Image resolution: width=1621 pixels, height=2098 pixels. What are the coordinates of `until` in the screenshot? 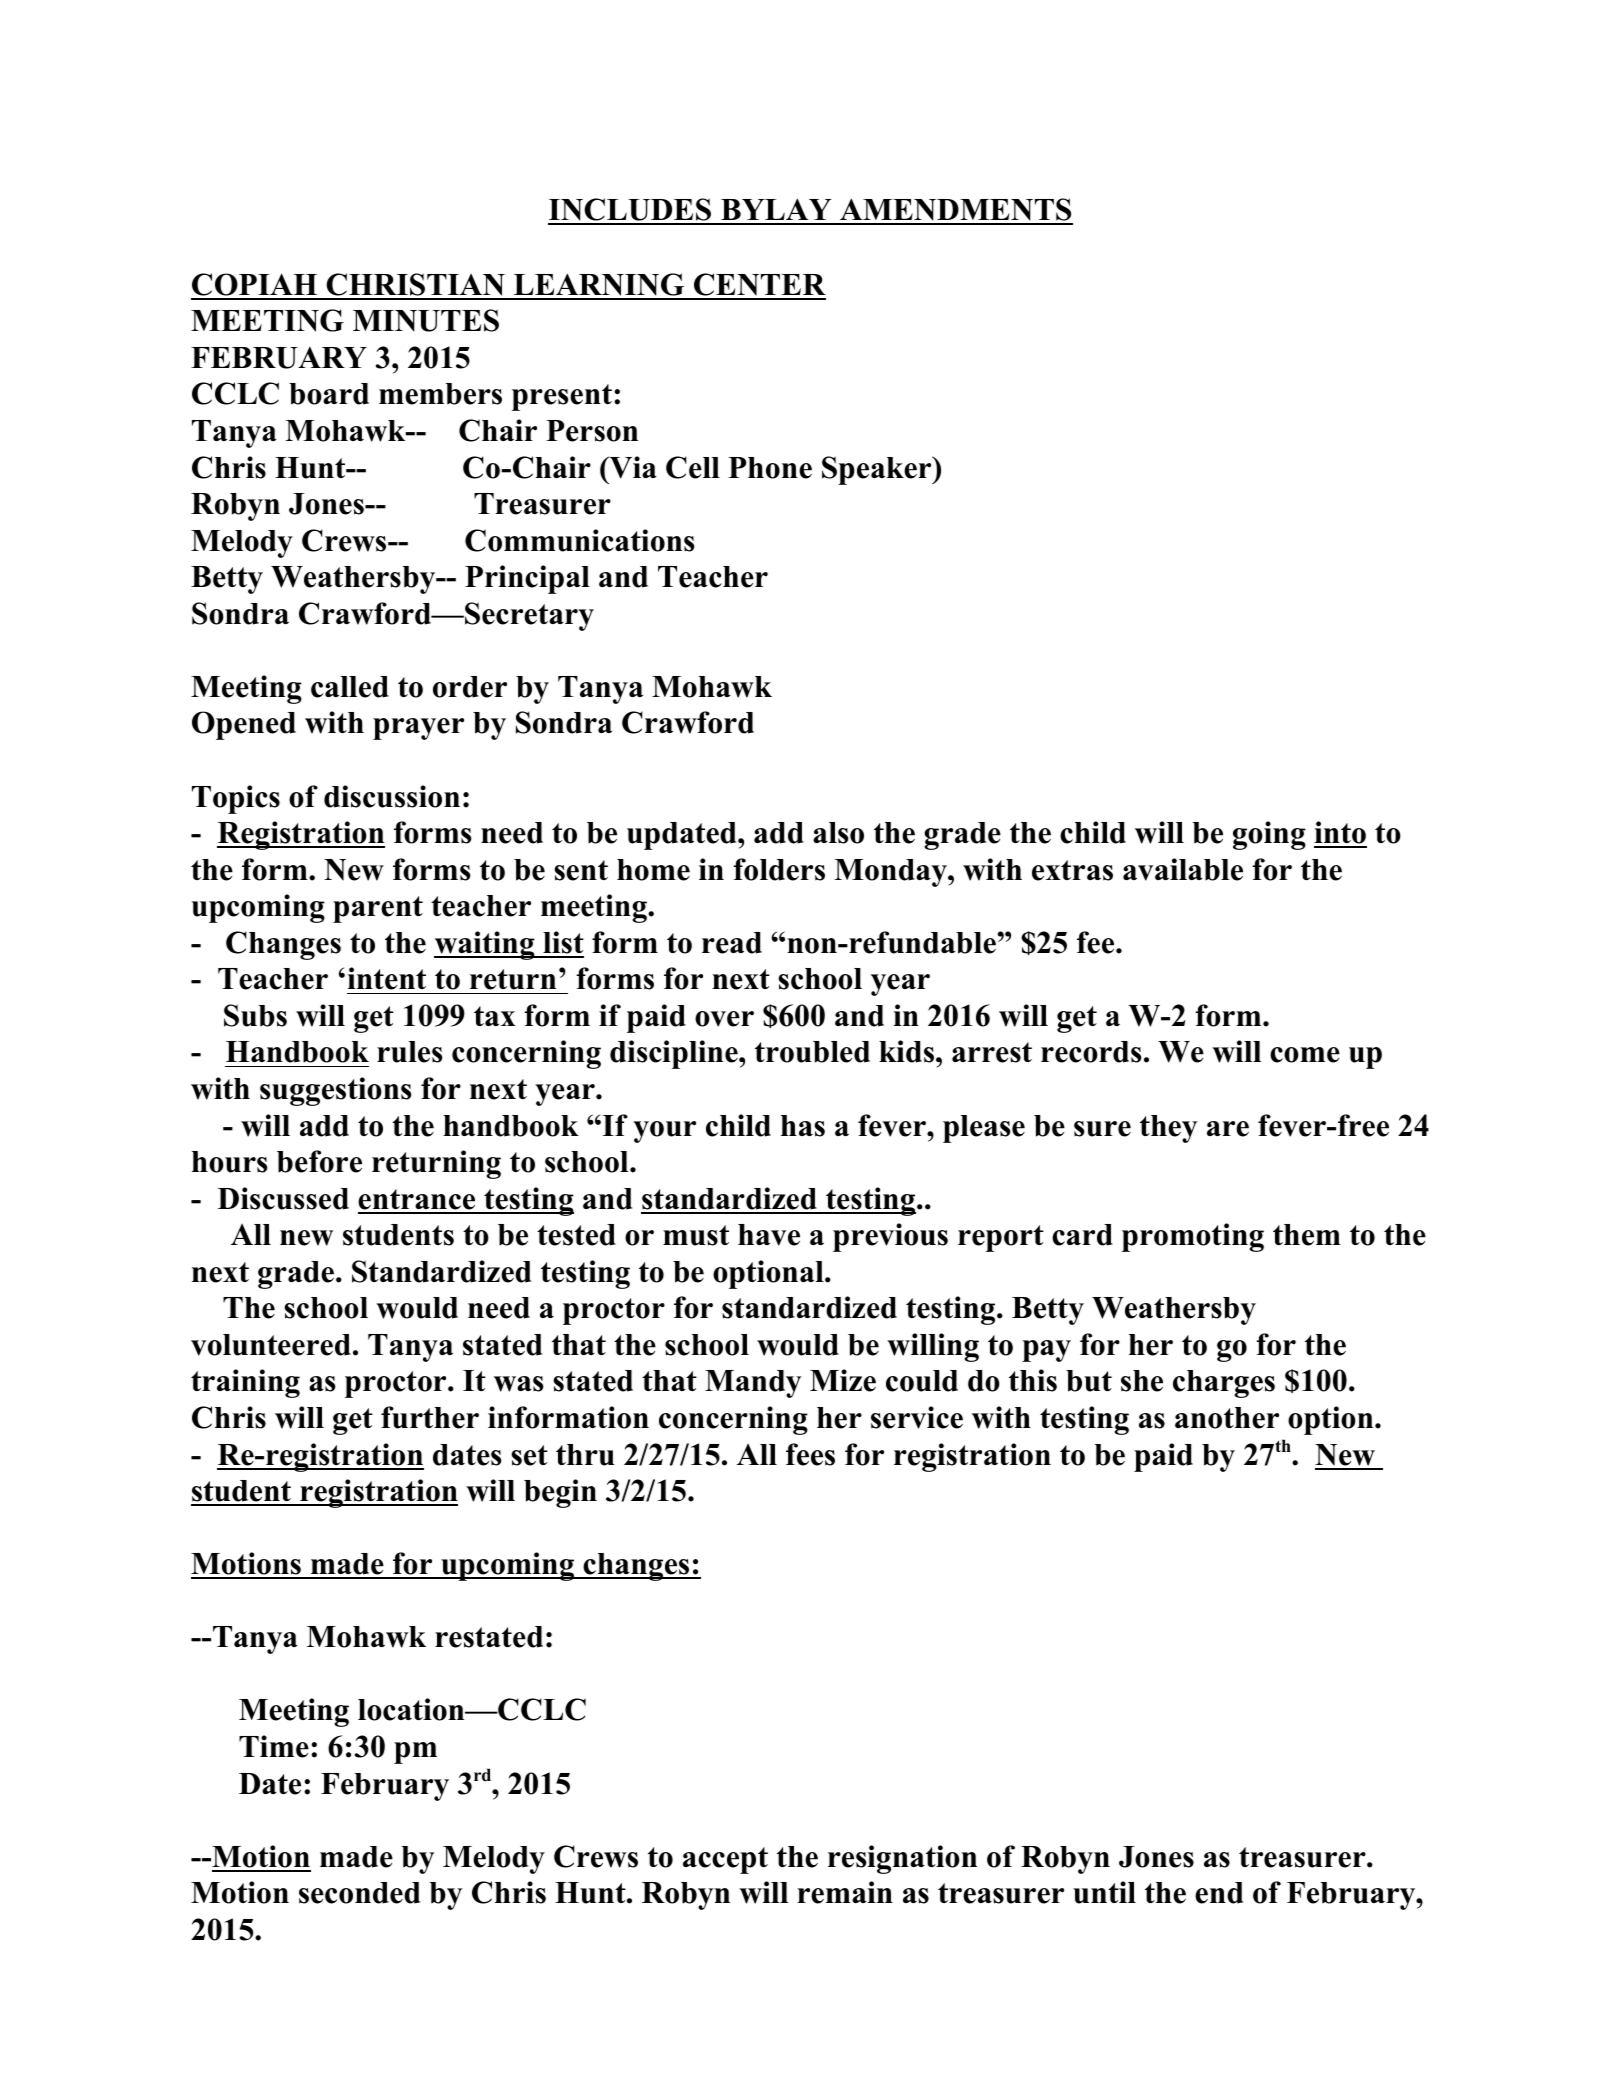 It's located at (1104, 1892).
